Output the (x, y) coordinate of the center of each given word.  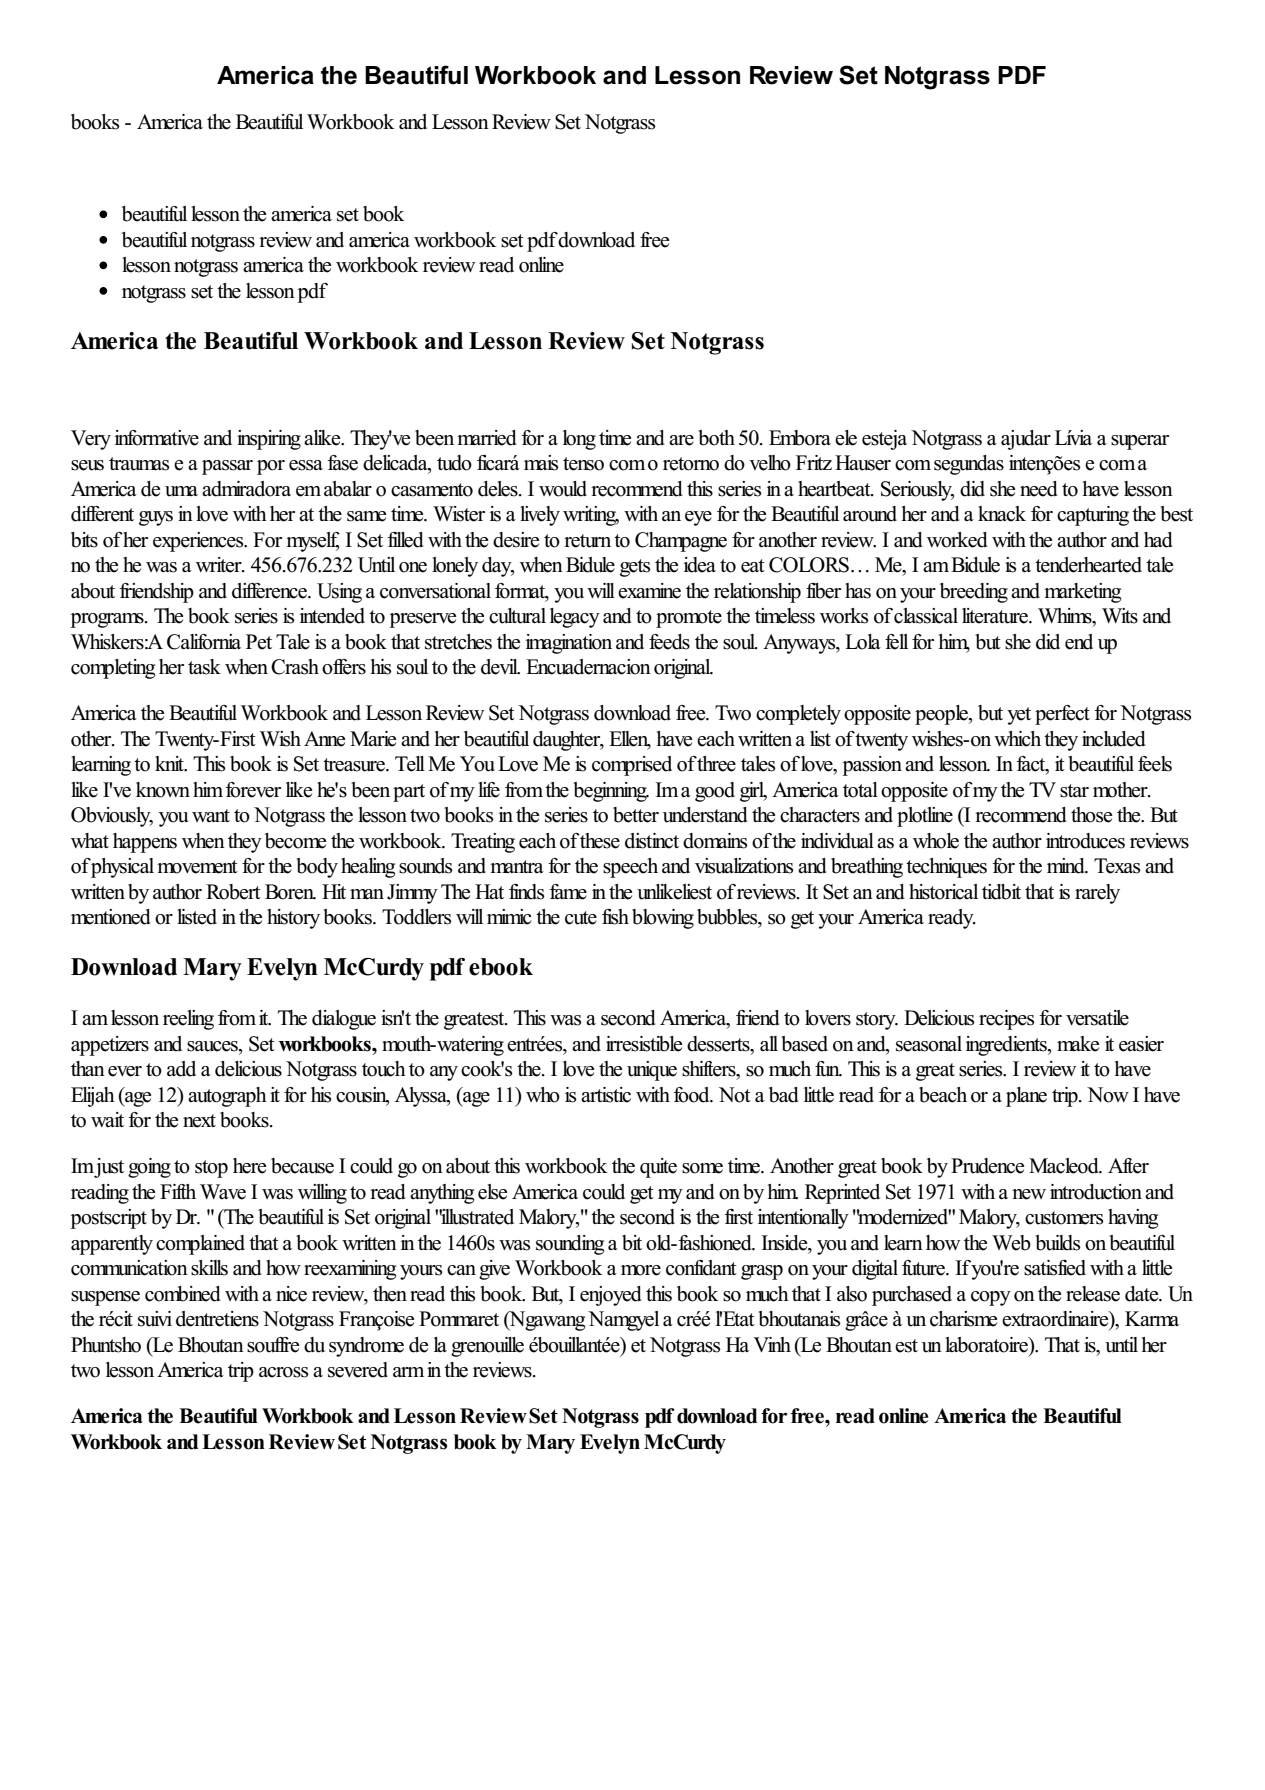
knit (171, 764)
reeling (188, 1020)
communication (129, 1268)
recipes (1006, 1020)
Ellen (630, 739)
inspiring (269, 440)
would (563, 489)
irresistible (644, 1044)
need (1039, 489)
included (1114, 739)
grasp (762, 1272)
